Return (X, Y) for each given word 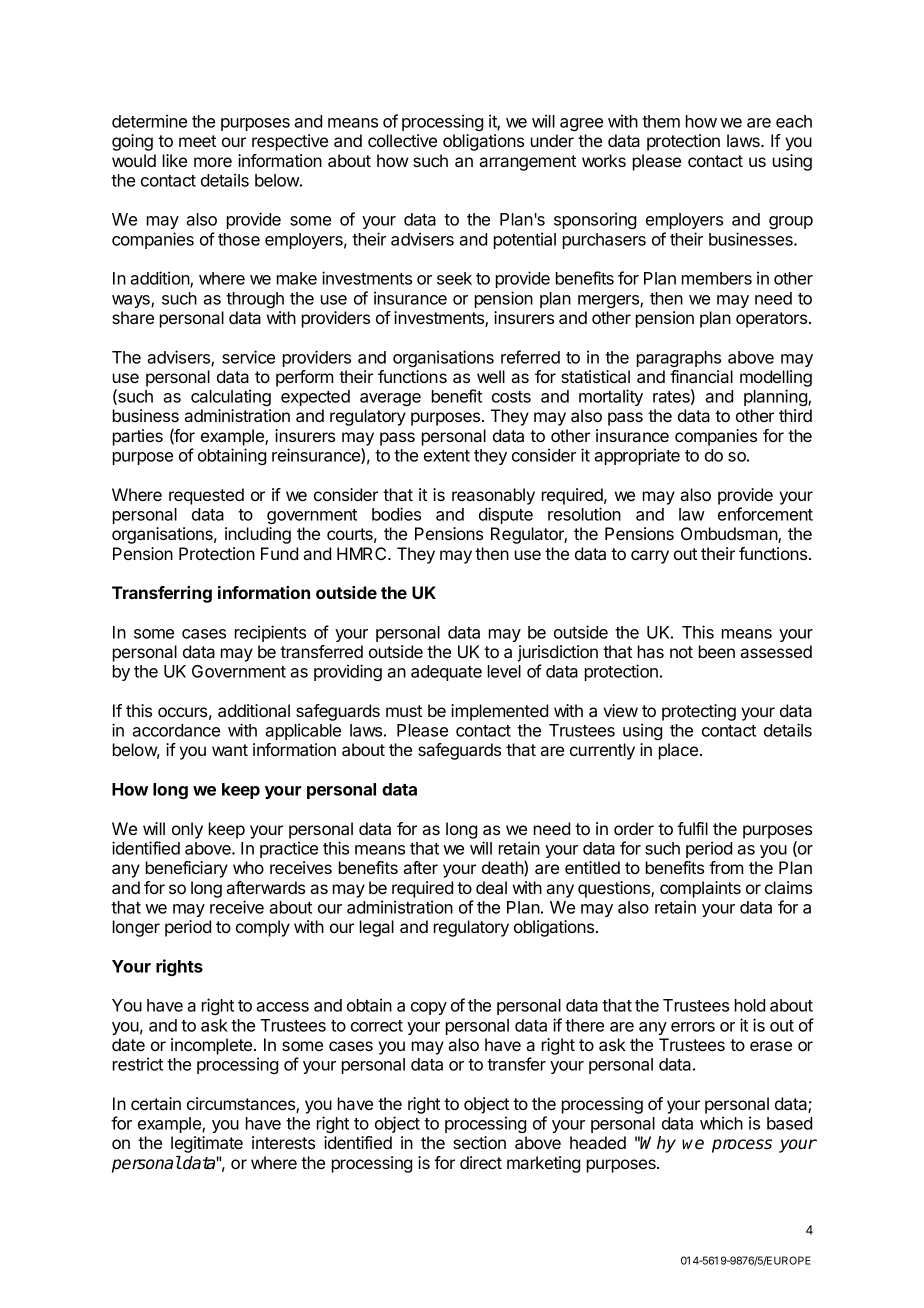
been (717, 651)
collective (402, 140)
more (213, 162)
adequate (446, 673)
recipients (270, 633)
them (661, 121)
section (479, 1142)
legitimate (207, 1144)
